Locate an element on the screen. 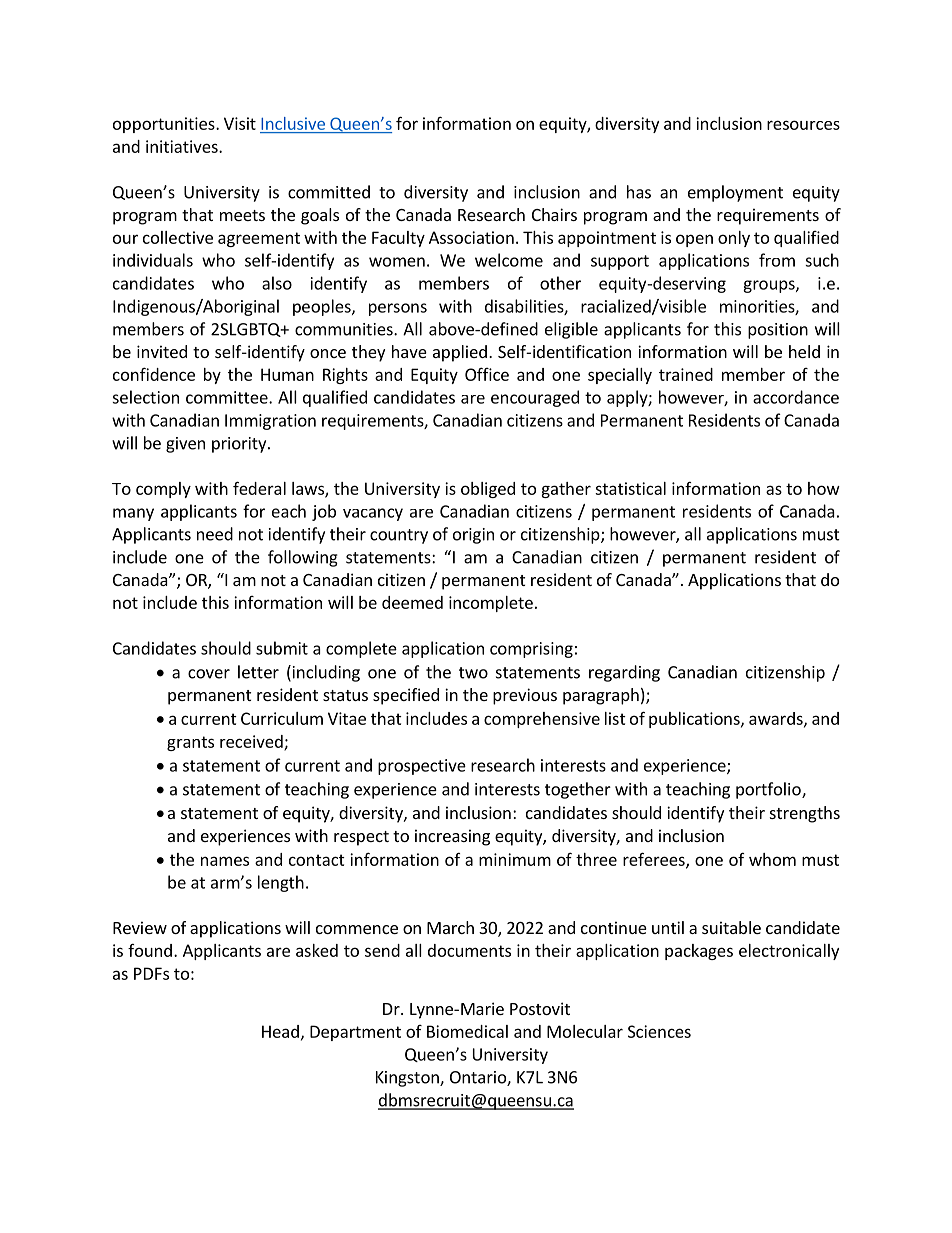 This screenshot has height=1233, width=952. regarding is located at coordinates (624, 673).
